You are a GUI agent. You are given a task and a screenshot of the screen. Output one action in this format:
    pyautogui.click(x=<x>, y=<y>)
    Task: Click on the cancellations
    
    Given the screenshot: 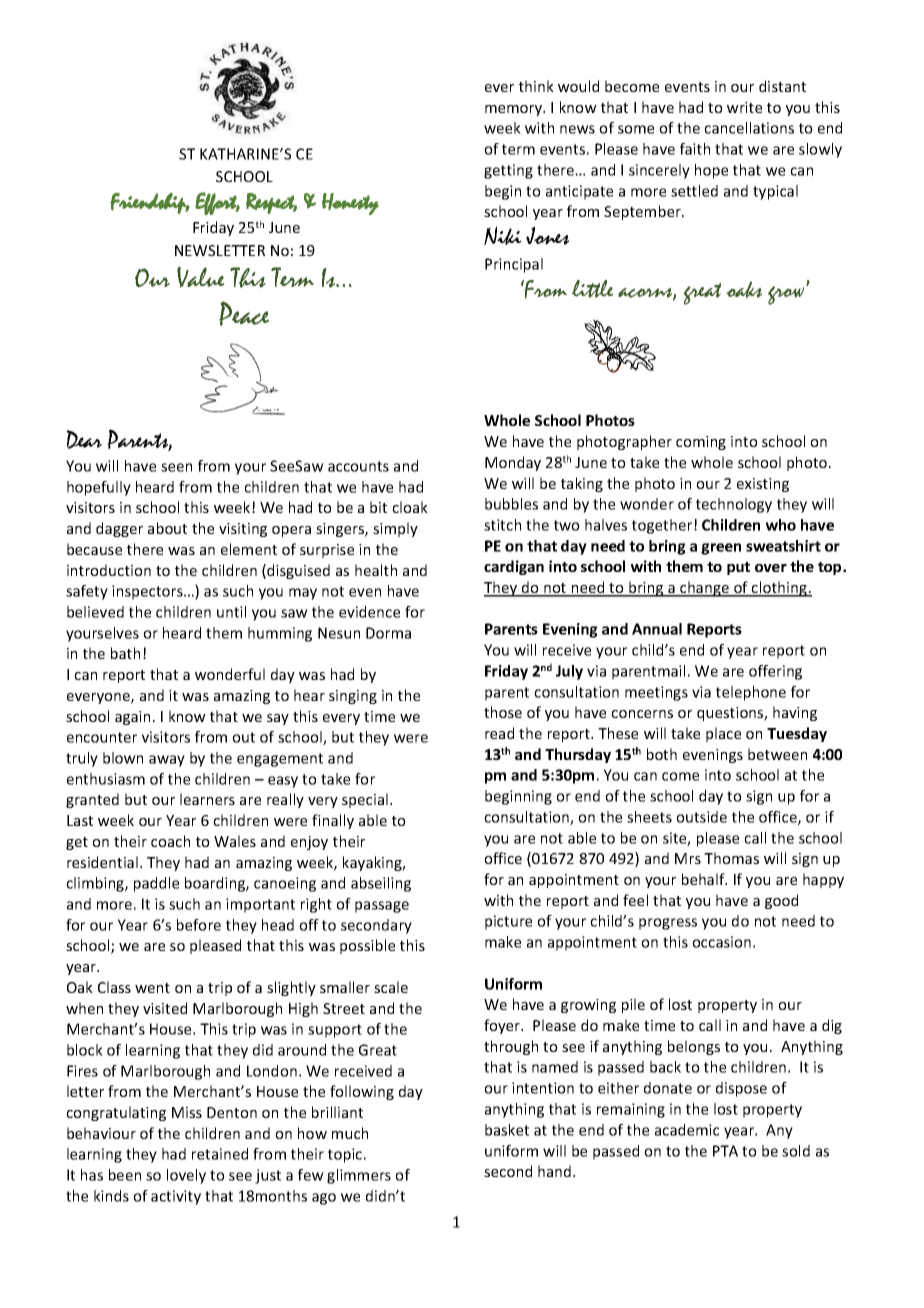 What is the action you would take?
    pyautogui.click(x=749, y=128)
